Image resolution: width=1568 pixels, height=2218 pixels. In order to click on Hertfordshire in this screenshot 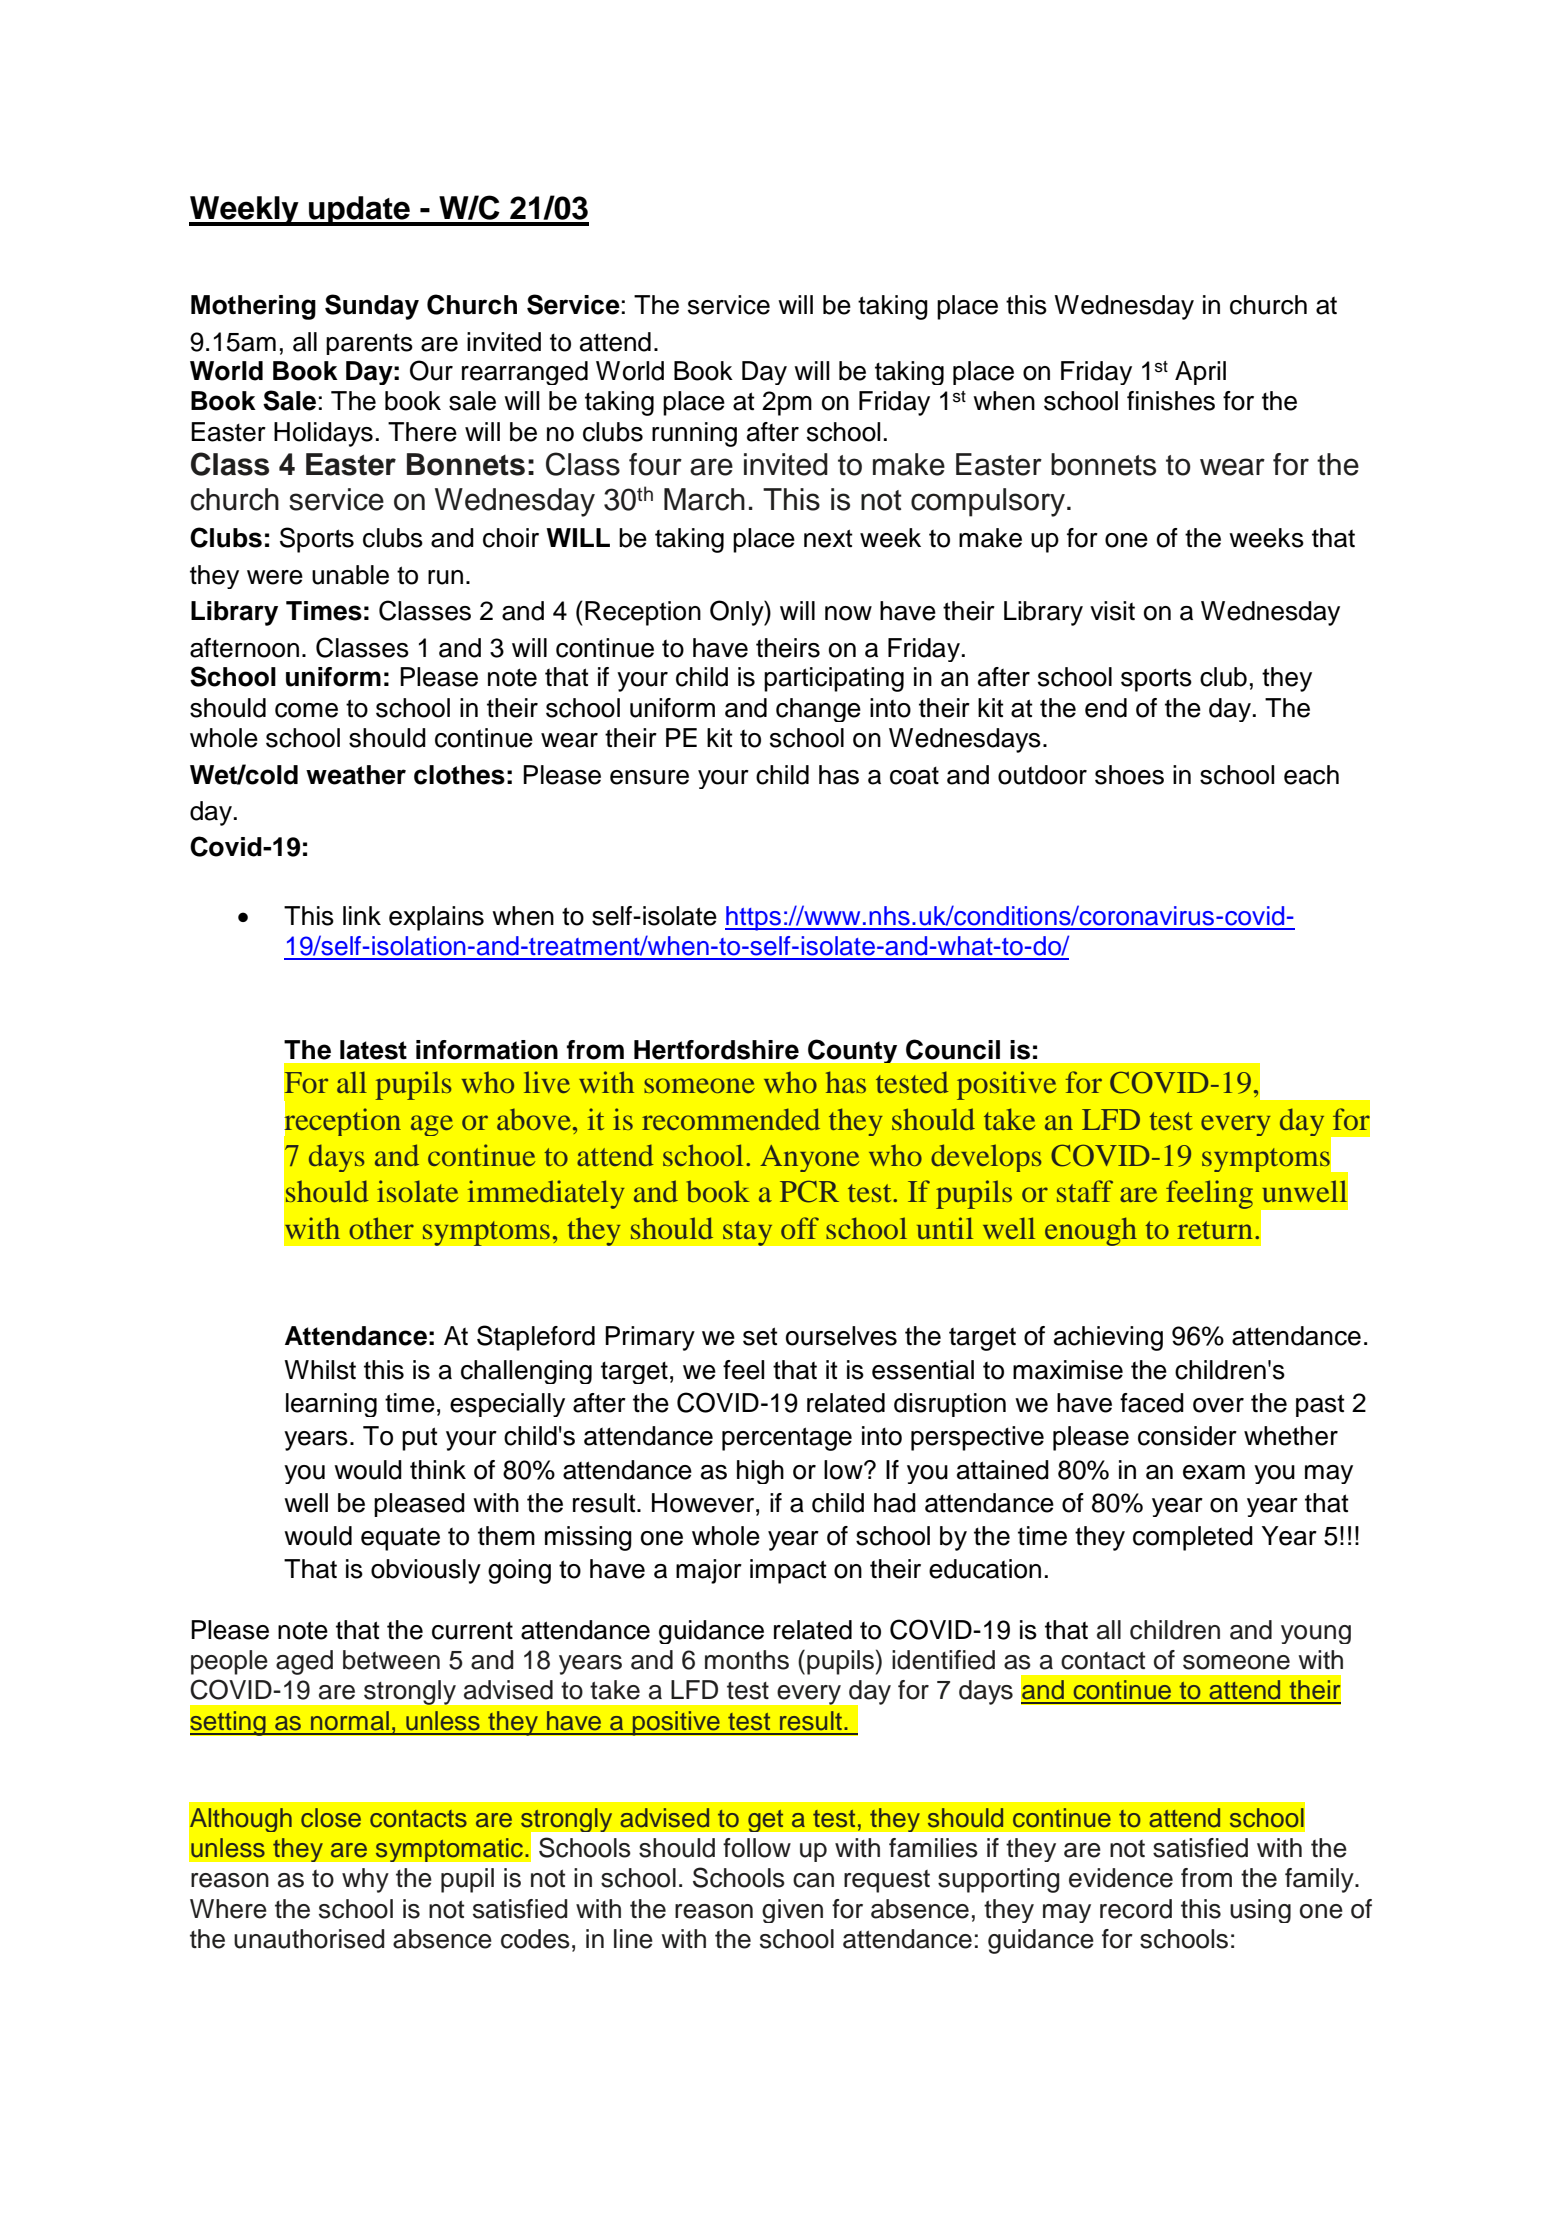, I will do `click(716, 1050)`.
